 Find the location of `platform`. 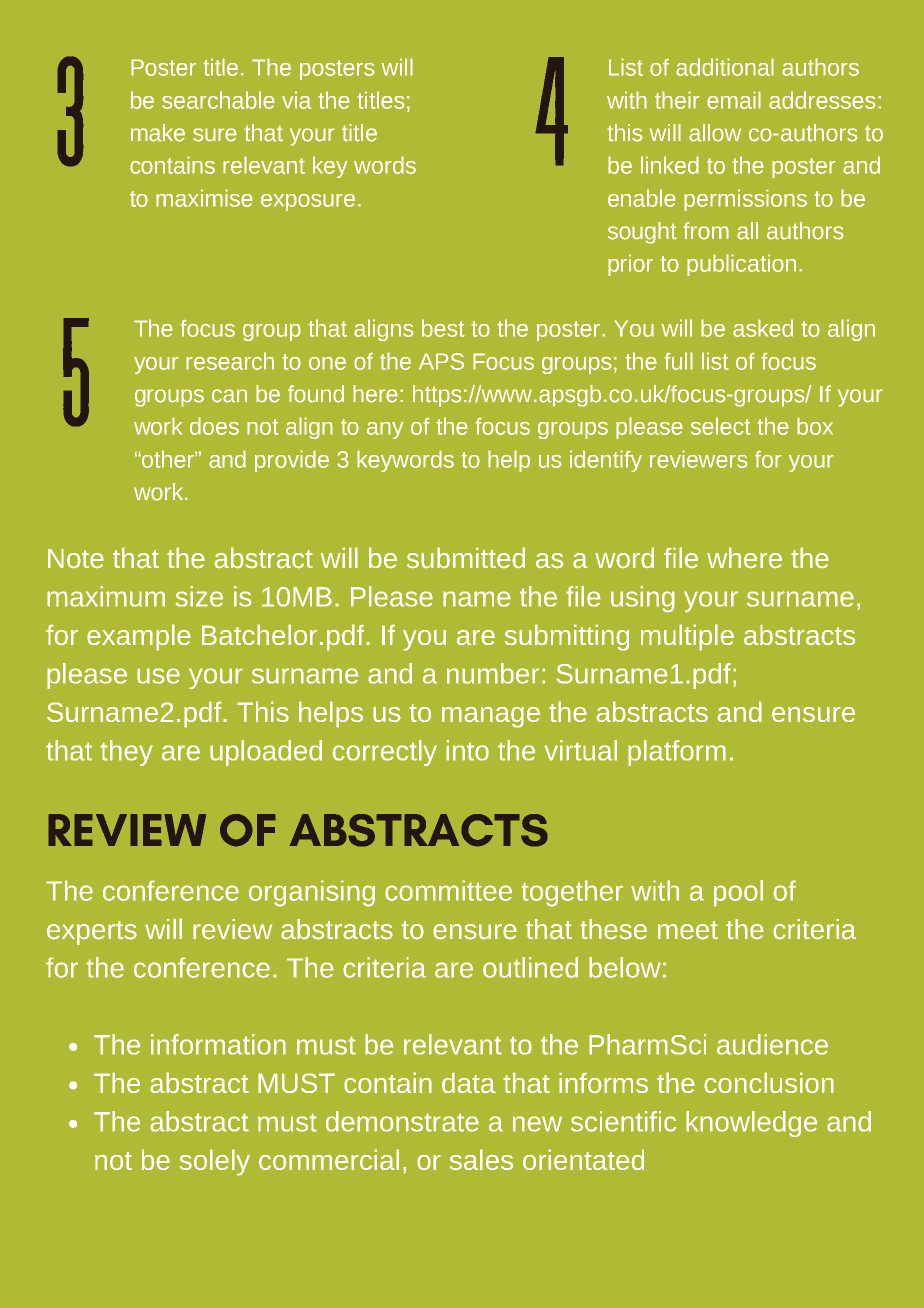

platform is located at coordinates (677, 753).
